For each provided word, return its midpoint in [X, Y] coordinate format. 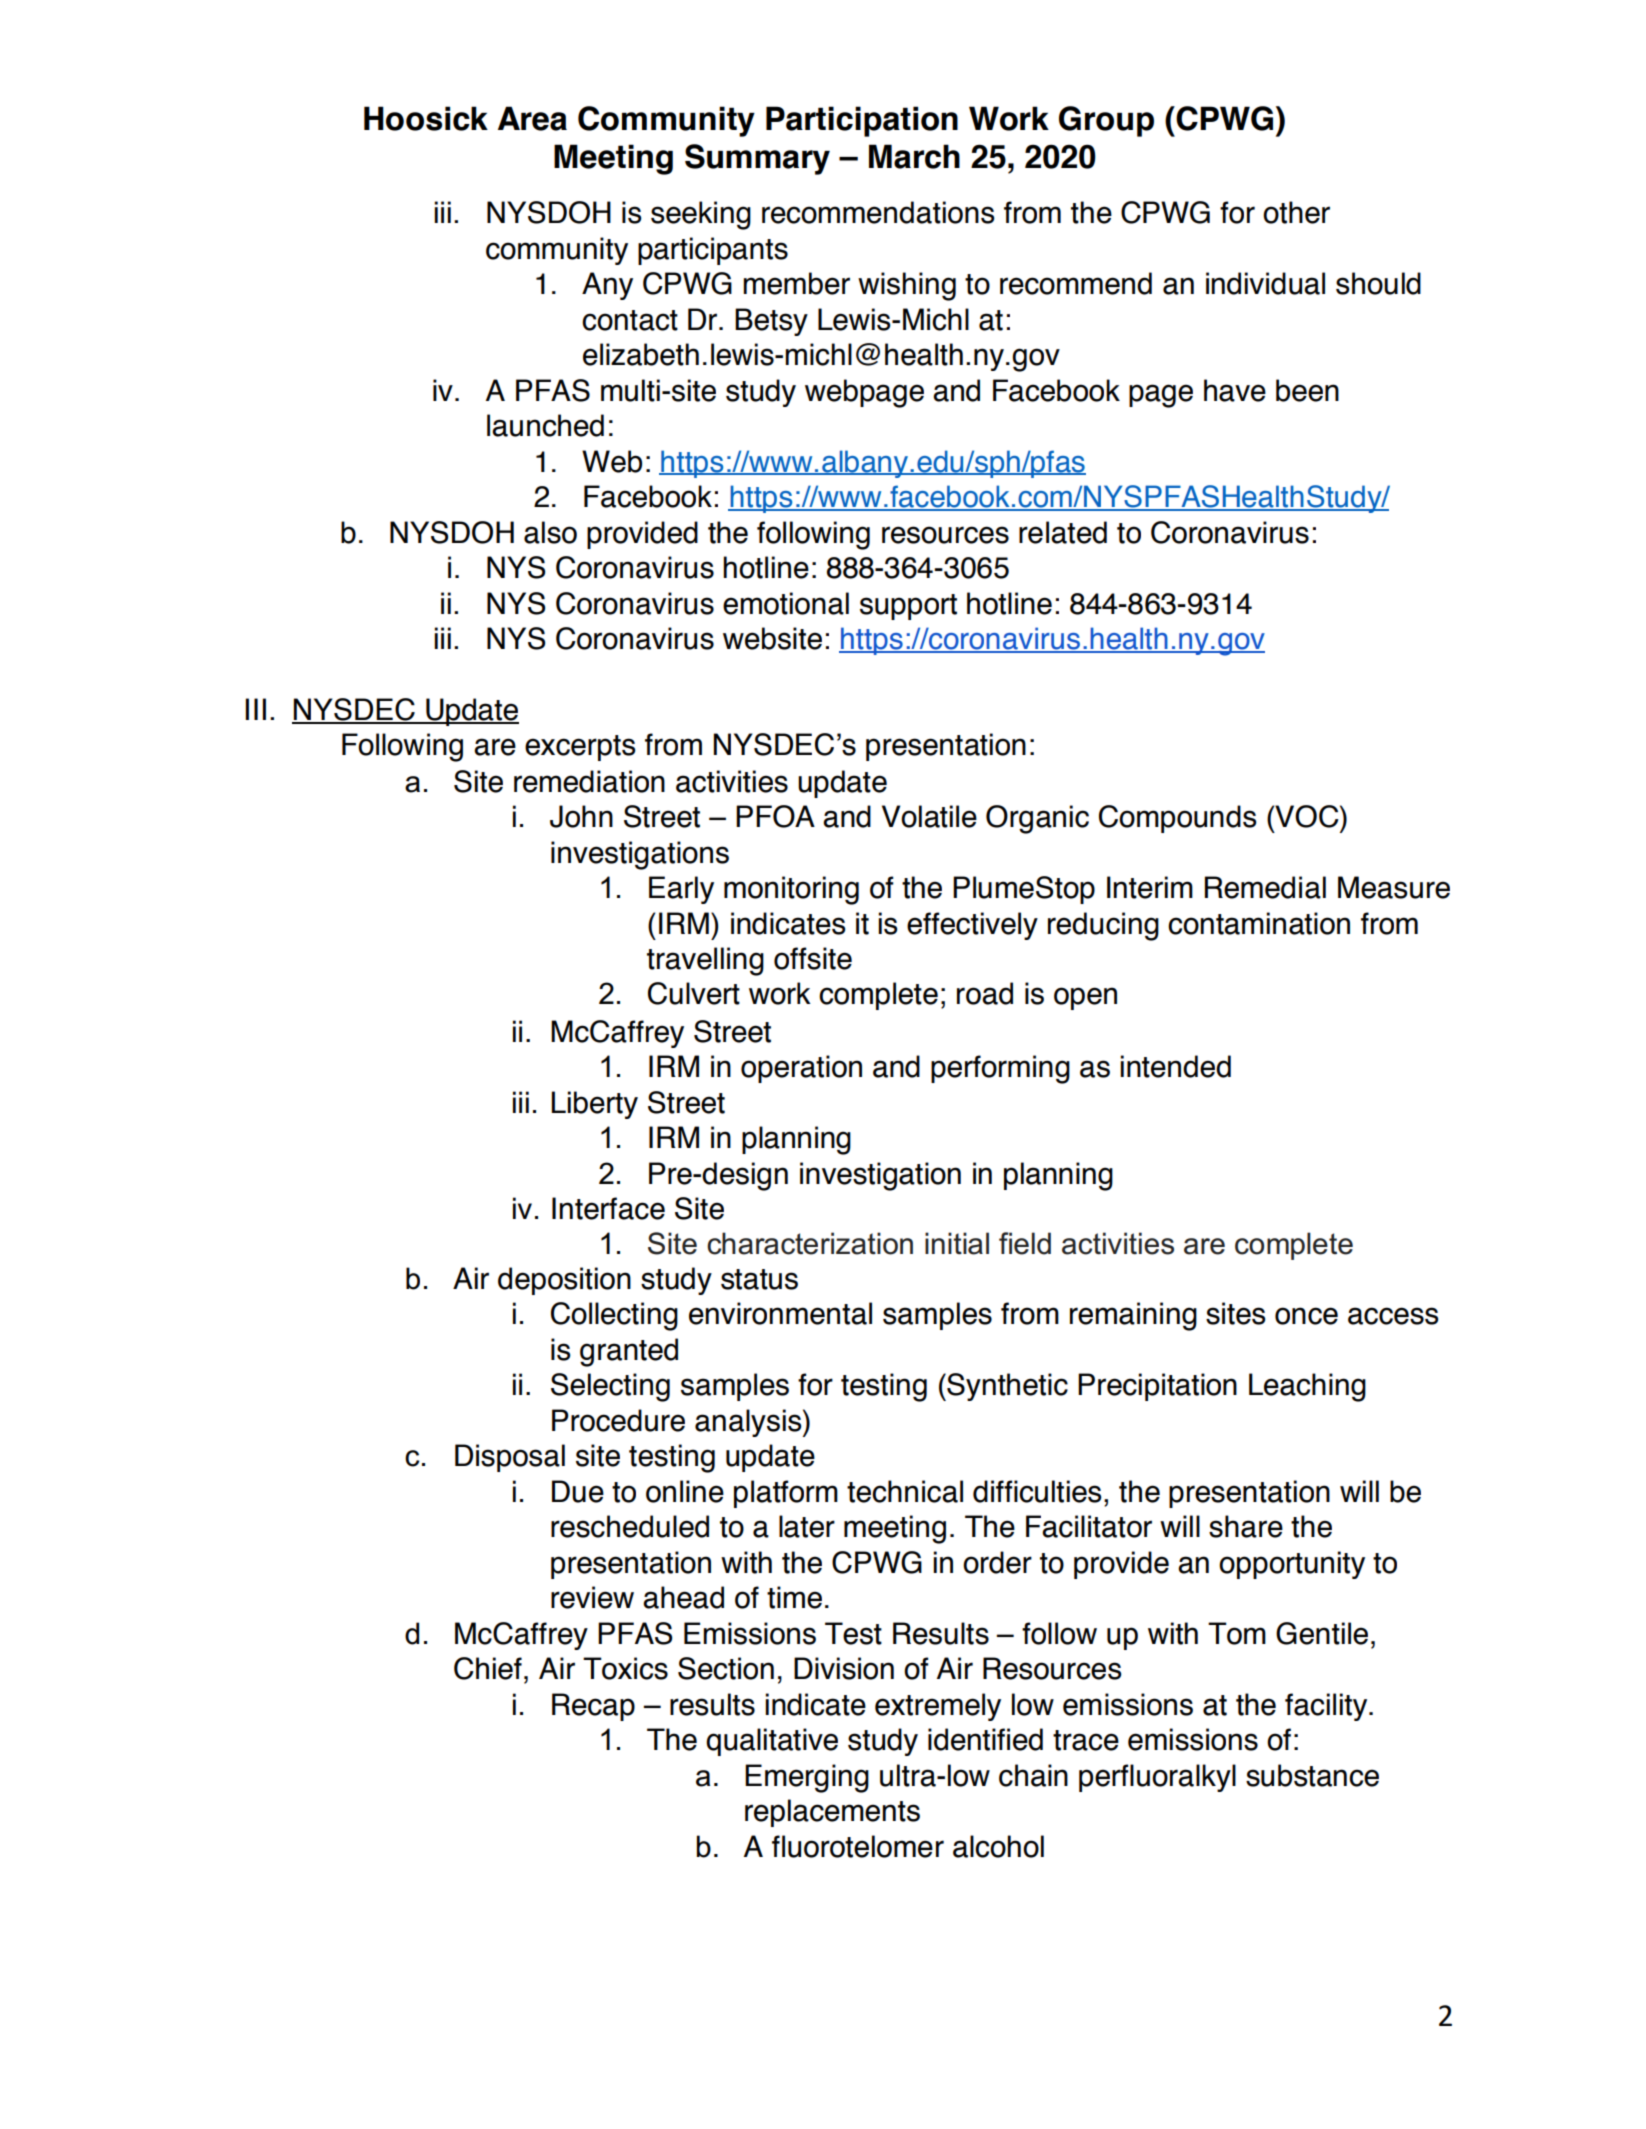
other [1296, 212]
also [550, 532]
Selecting [610, 1387]
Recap [593, 1707]
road [985, 993]
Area [532, 118]
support [908, 607]
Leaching [1307, 1387]
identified [985, 1739]
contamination [1259, 923]
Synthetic [1006, 1387]
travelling [705, 961]
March [914, 156]
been [1307, 390]
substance [1312, 1775]
